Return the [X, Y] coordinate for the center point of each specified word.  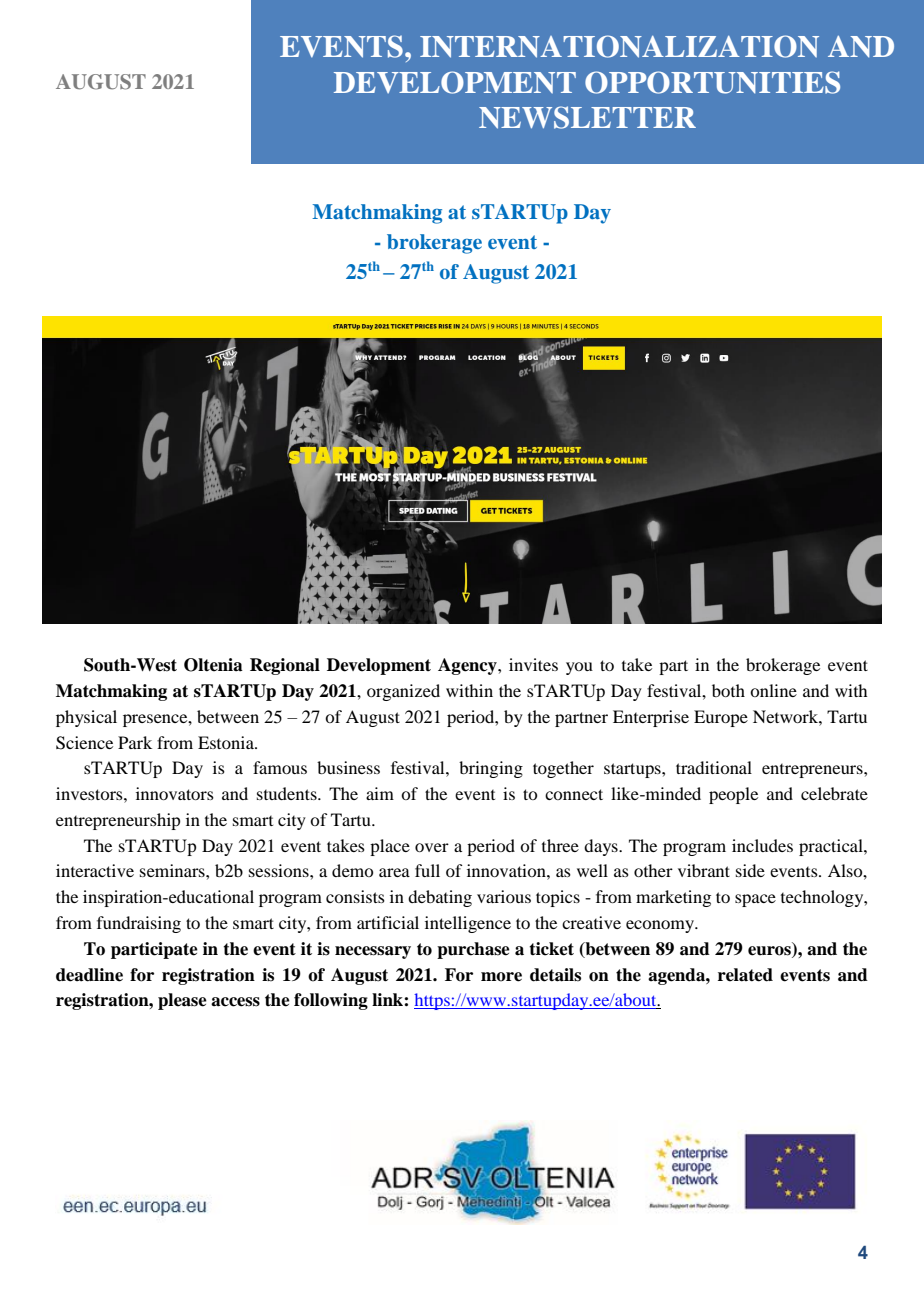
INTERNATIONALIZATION [619, 46]
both [728, 690]
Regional [285, 666]
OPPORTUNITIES [712, 82]
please [182, 1001]
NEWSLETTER [587, 117]
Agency [468, 666]
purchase [473, 950]
